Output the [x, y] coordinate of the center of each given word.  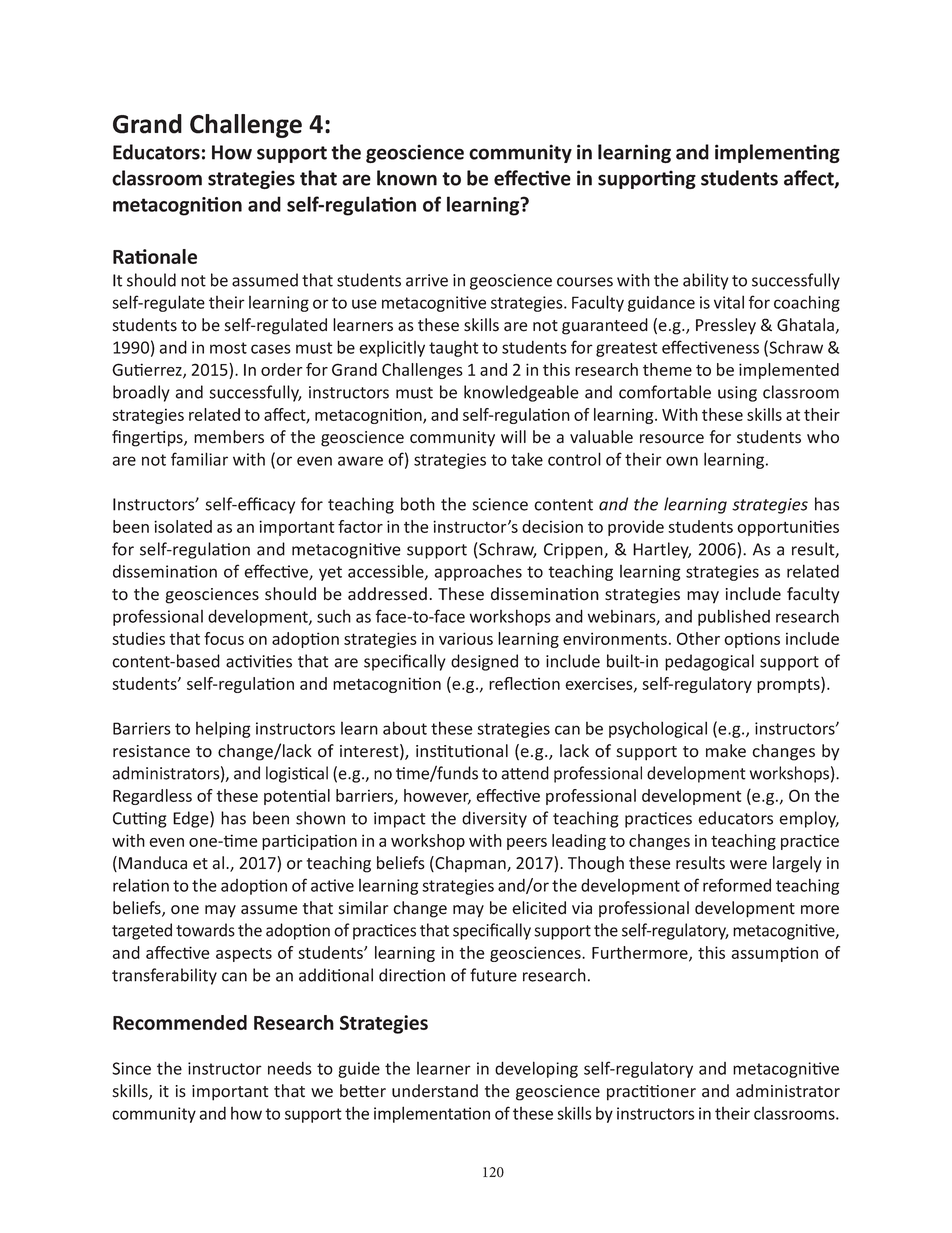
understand [435, 1091]
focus [224, 638]
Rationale [155, 256]
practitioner [651, 1093]
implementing [777, 153]
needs [290, 1068]
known [407, 178]
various [466, 638]
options [752, 640]
